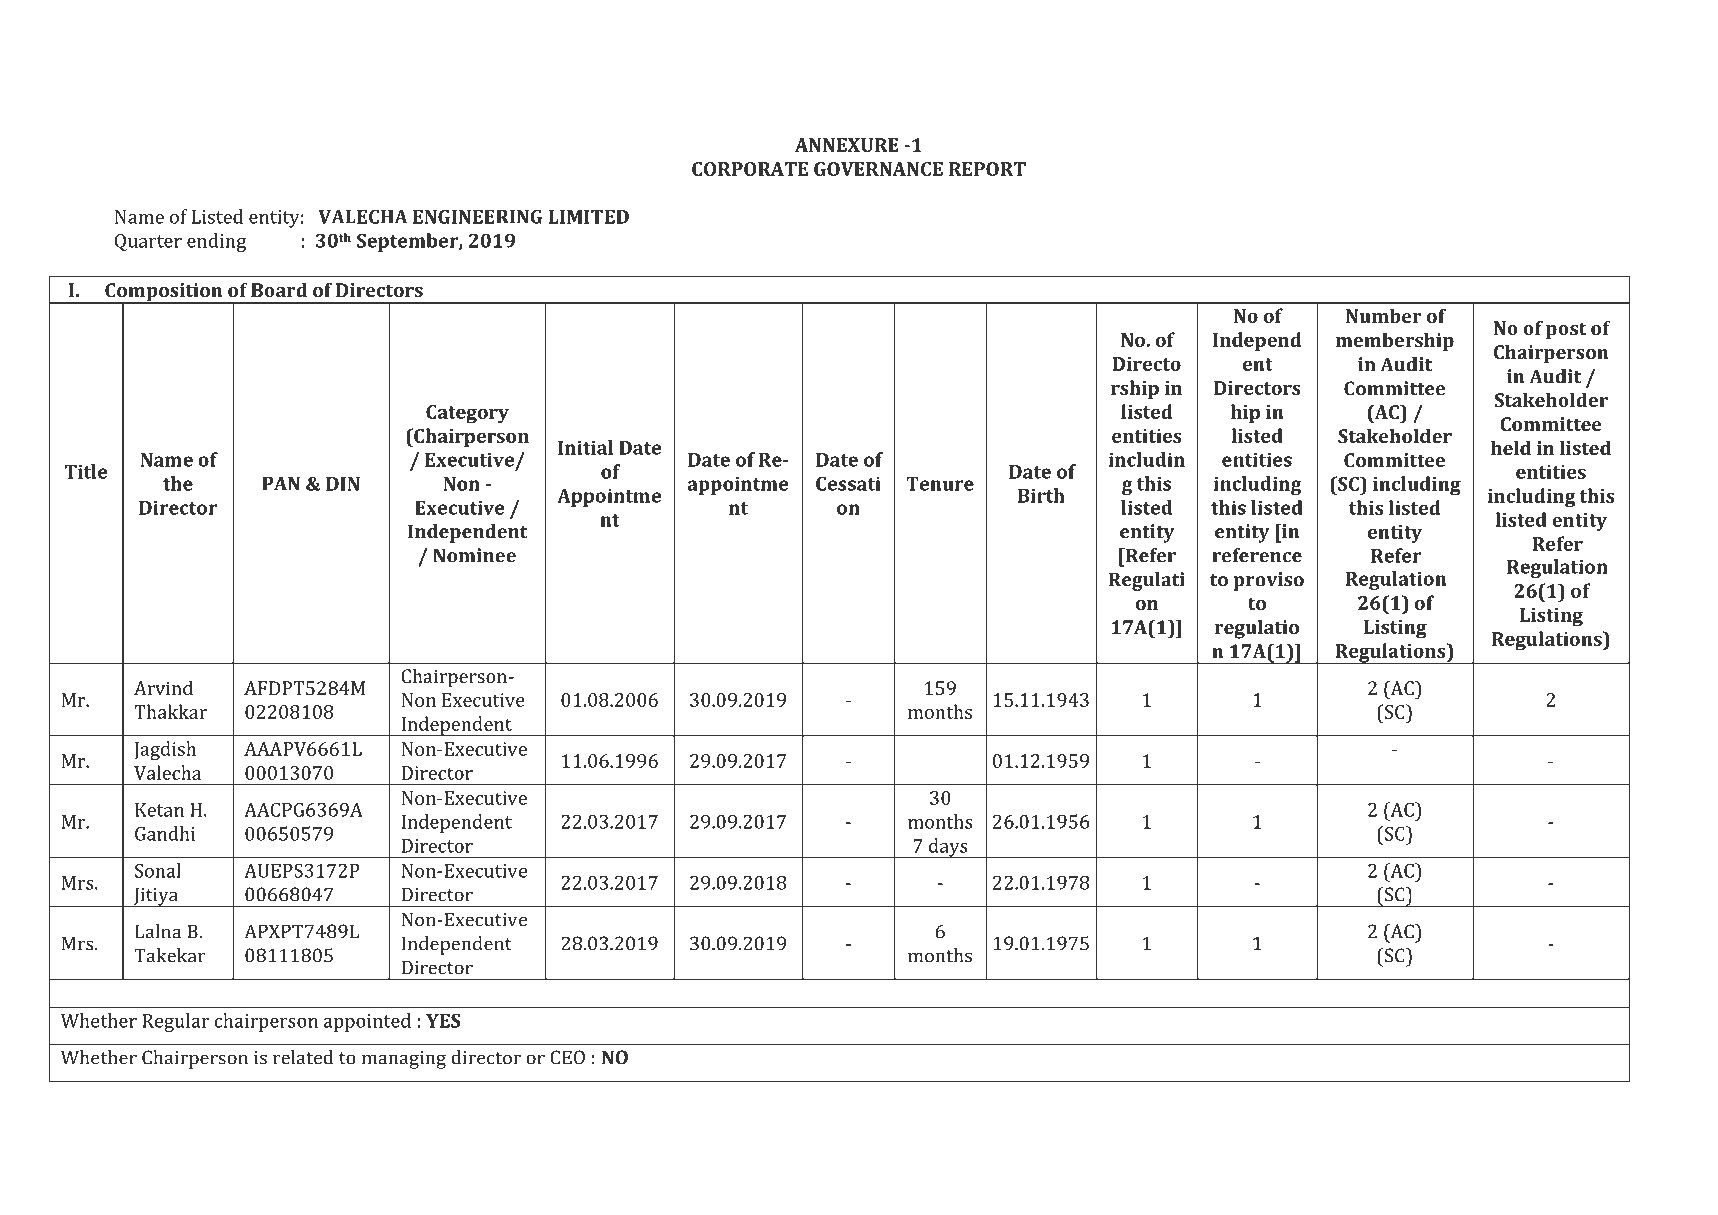 This screenshot has width=1718, height=1215. Describe the element at coordinates (948, 848) in the screenshot. I see `days` at that location.
